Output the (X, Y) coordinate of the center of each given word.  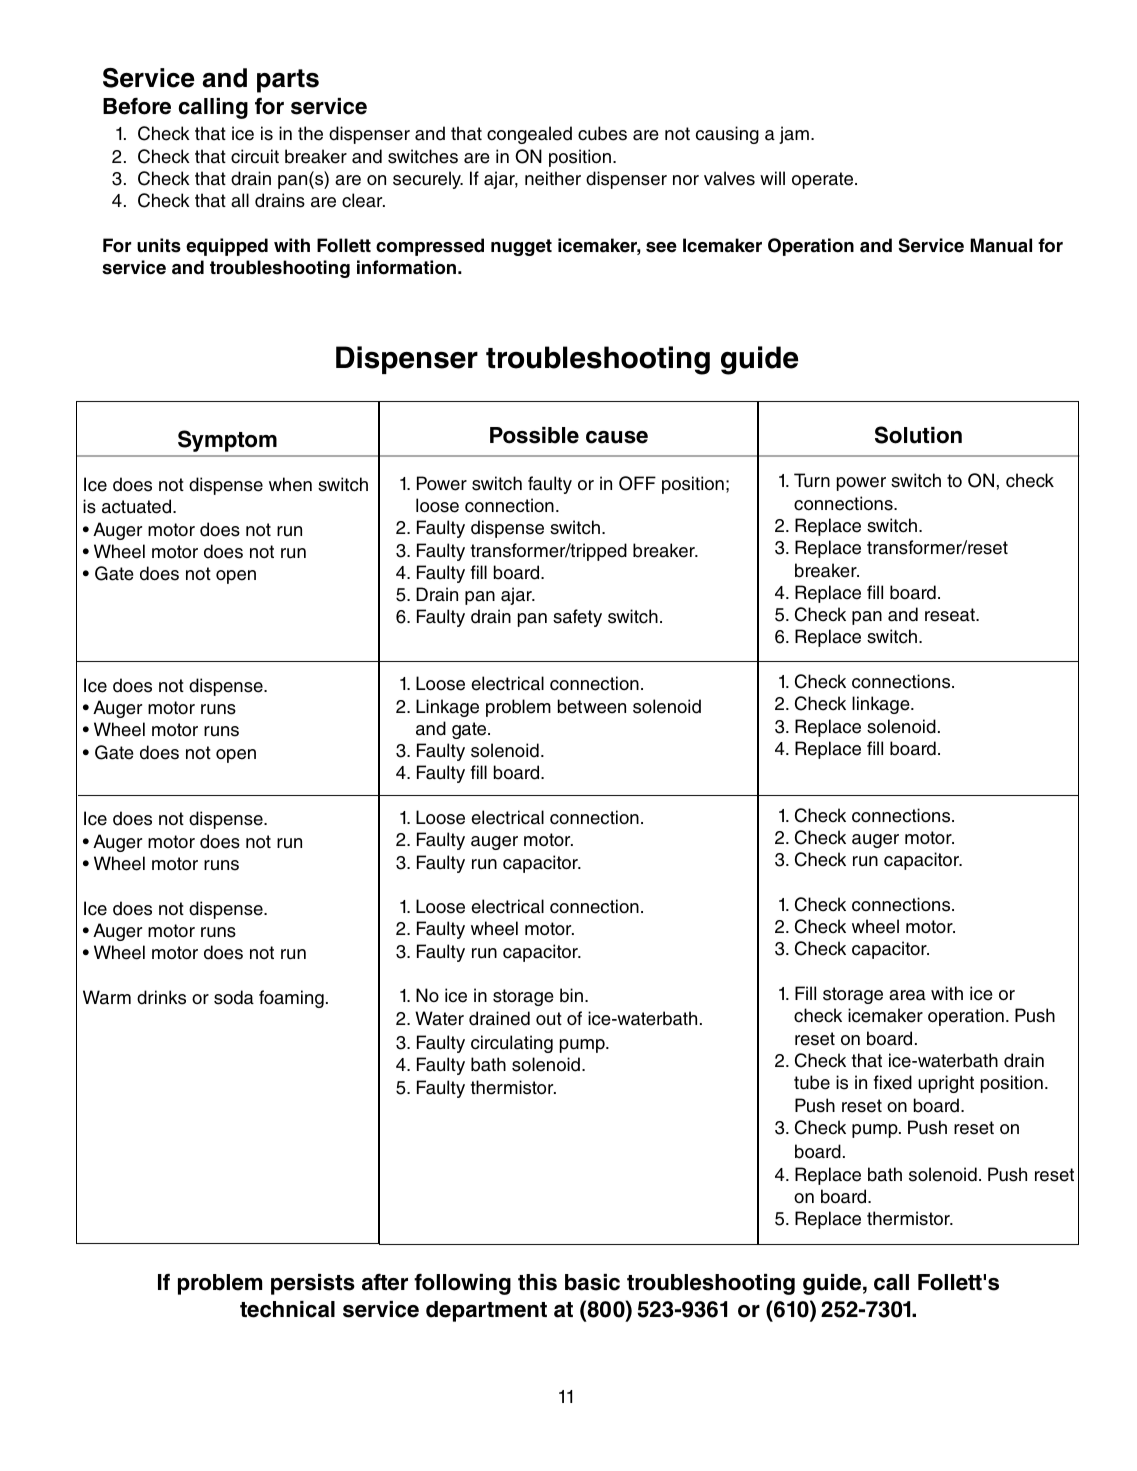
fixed (893, 1082)
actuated (138, 506)
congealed (529, 135)
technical (287, 1309)
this (537, 1282)
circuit (255, 156)
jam (794, 135)
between (592, 706)
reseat (951, 615)
